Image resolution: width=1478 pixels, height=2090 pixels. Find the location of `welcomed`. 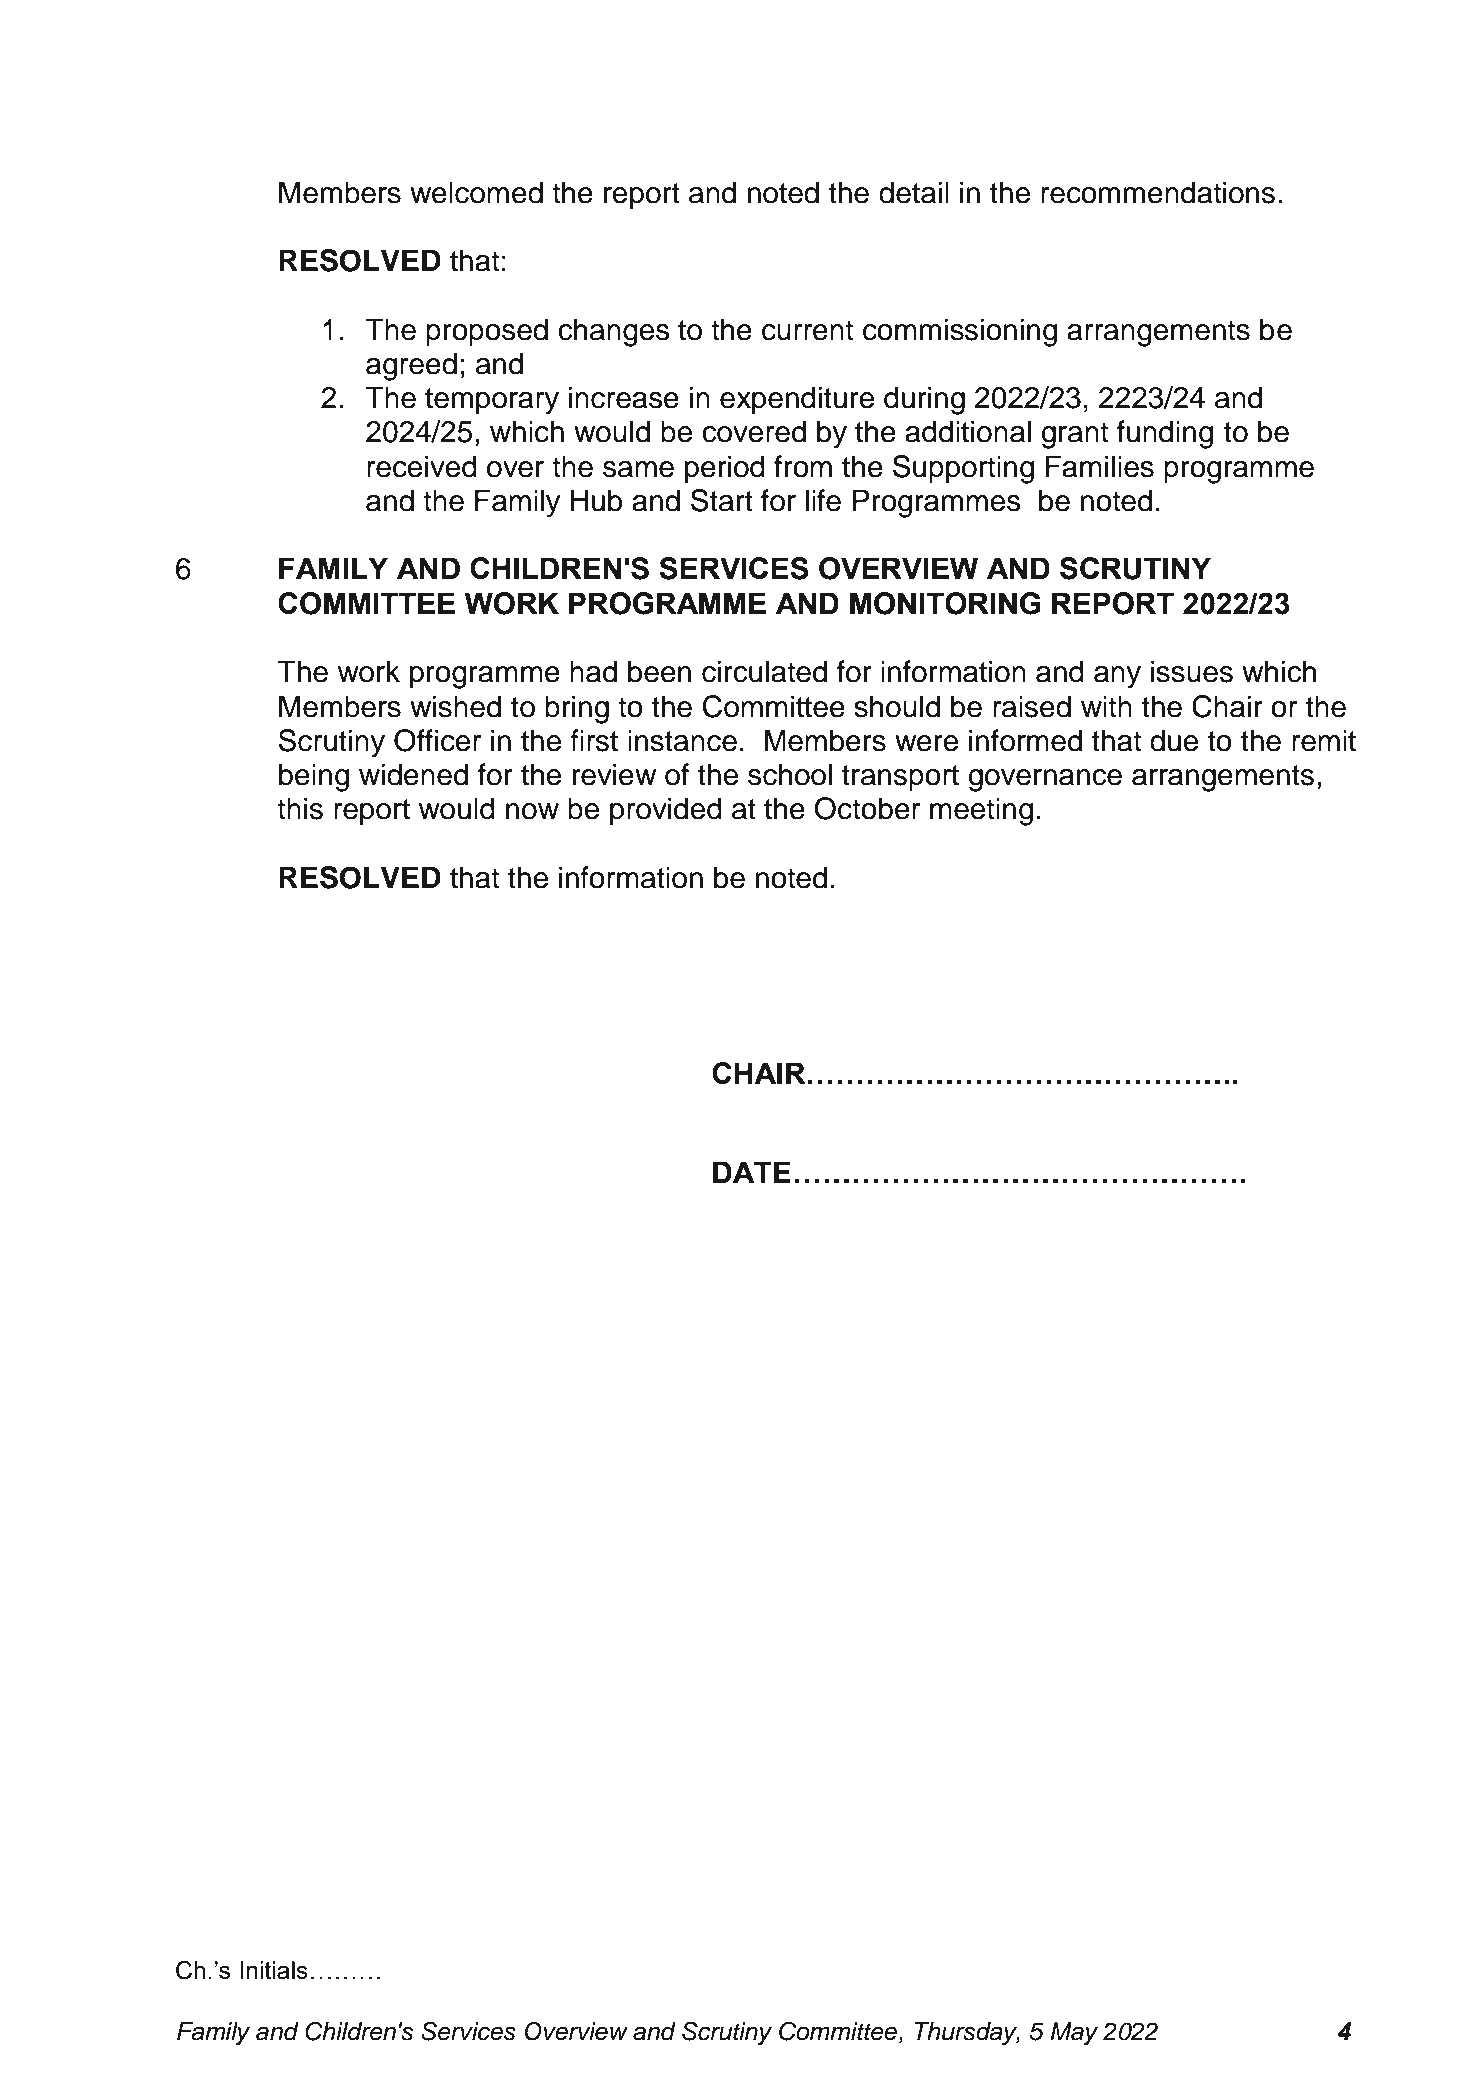

welcomed is located at coordinates (476, 192).
